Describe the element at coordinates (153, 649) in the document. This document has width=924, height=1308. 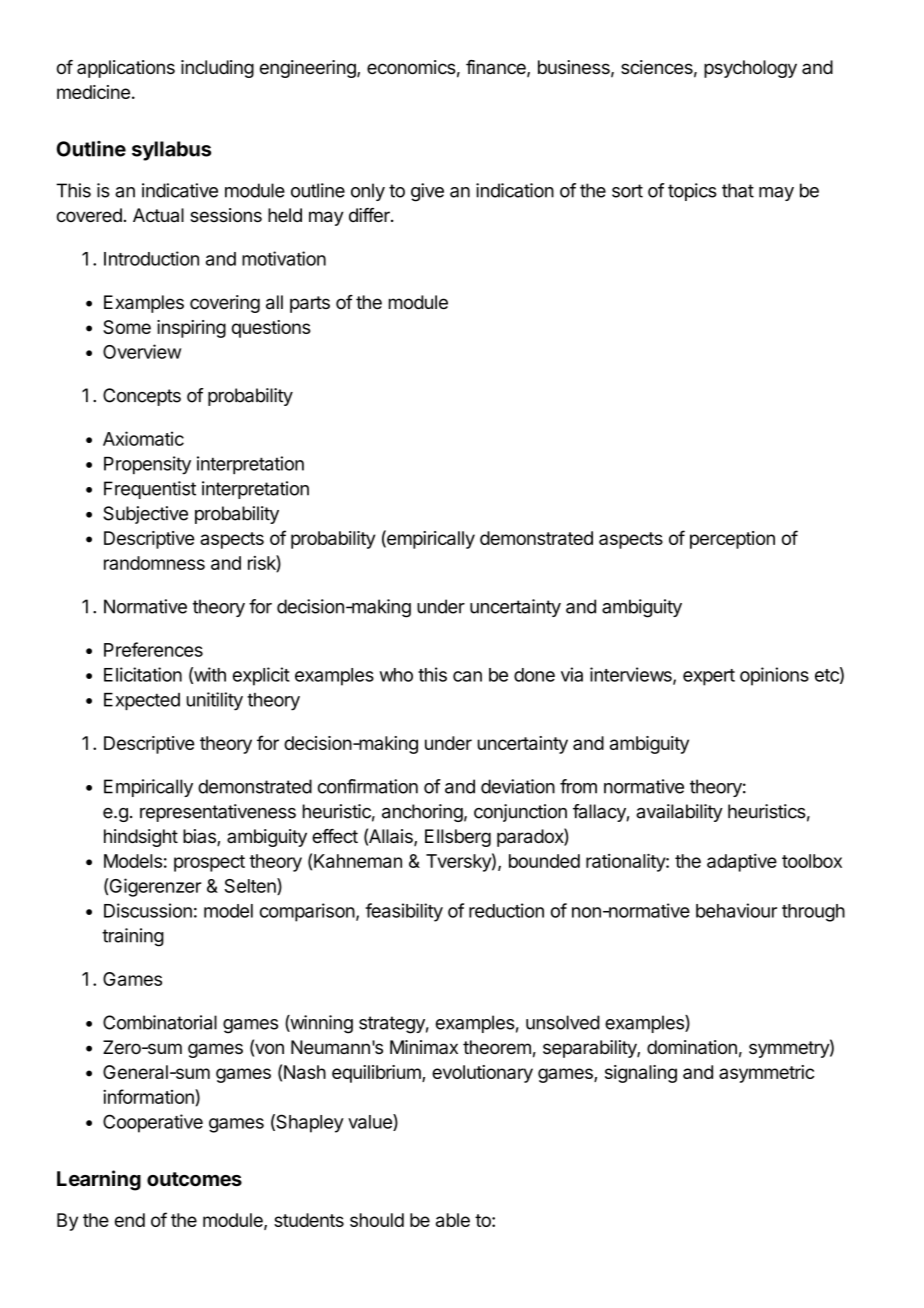
I see `Preferences` at that location.
